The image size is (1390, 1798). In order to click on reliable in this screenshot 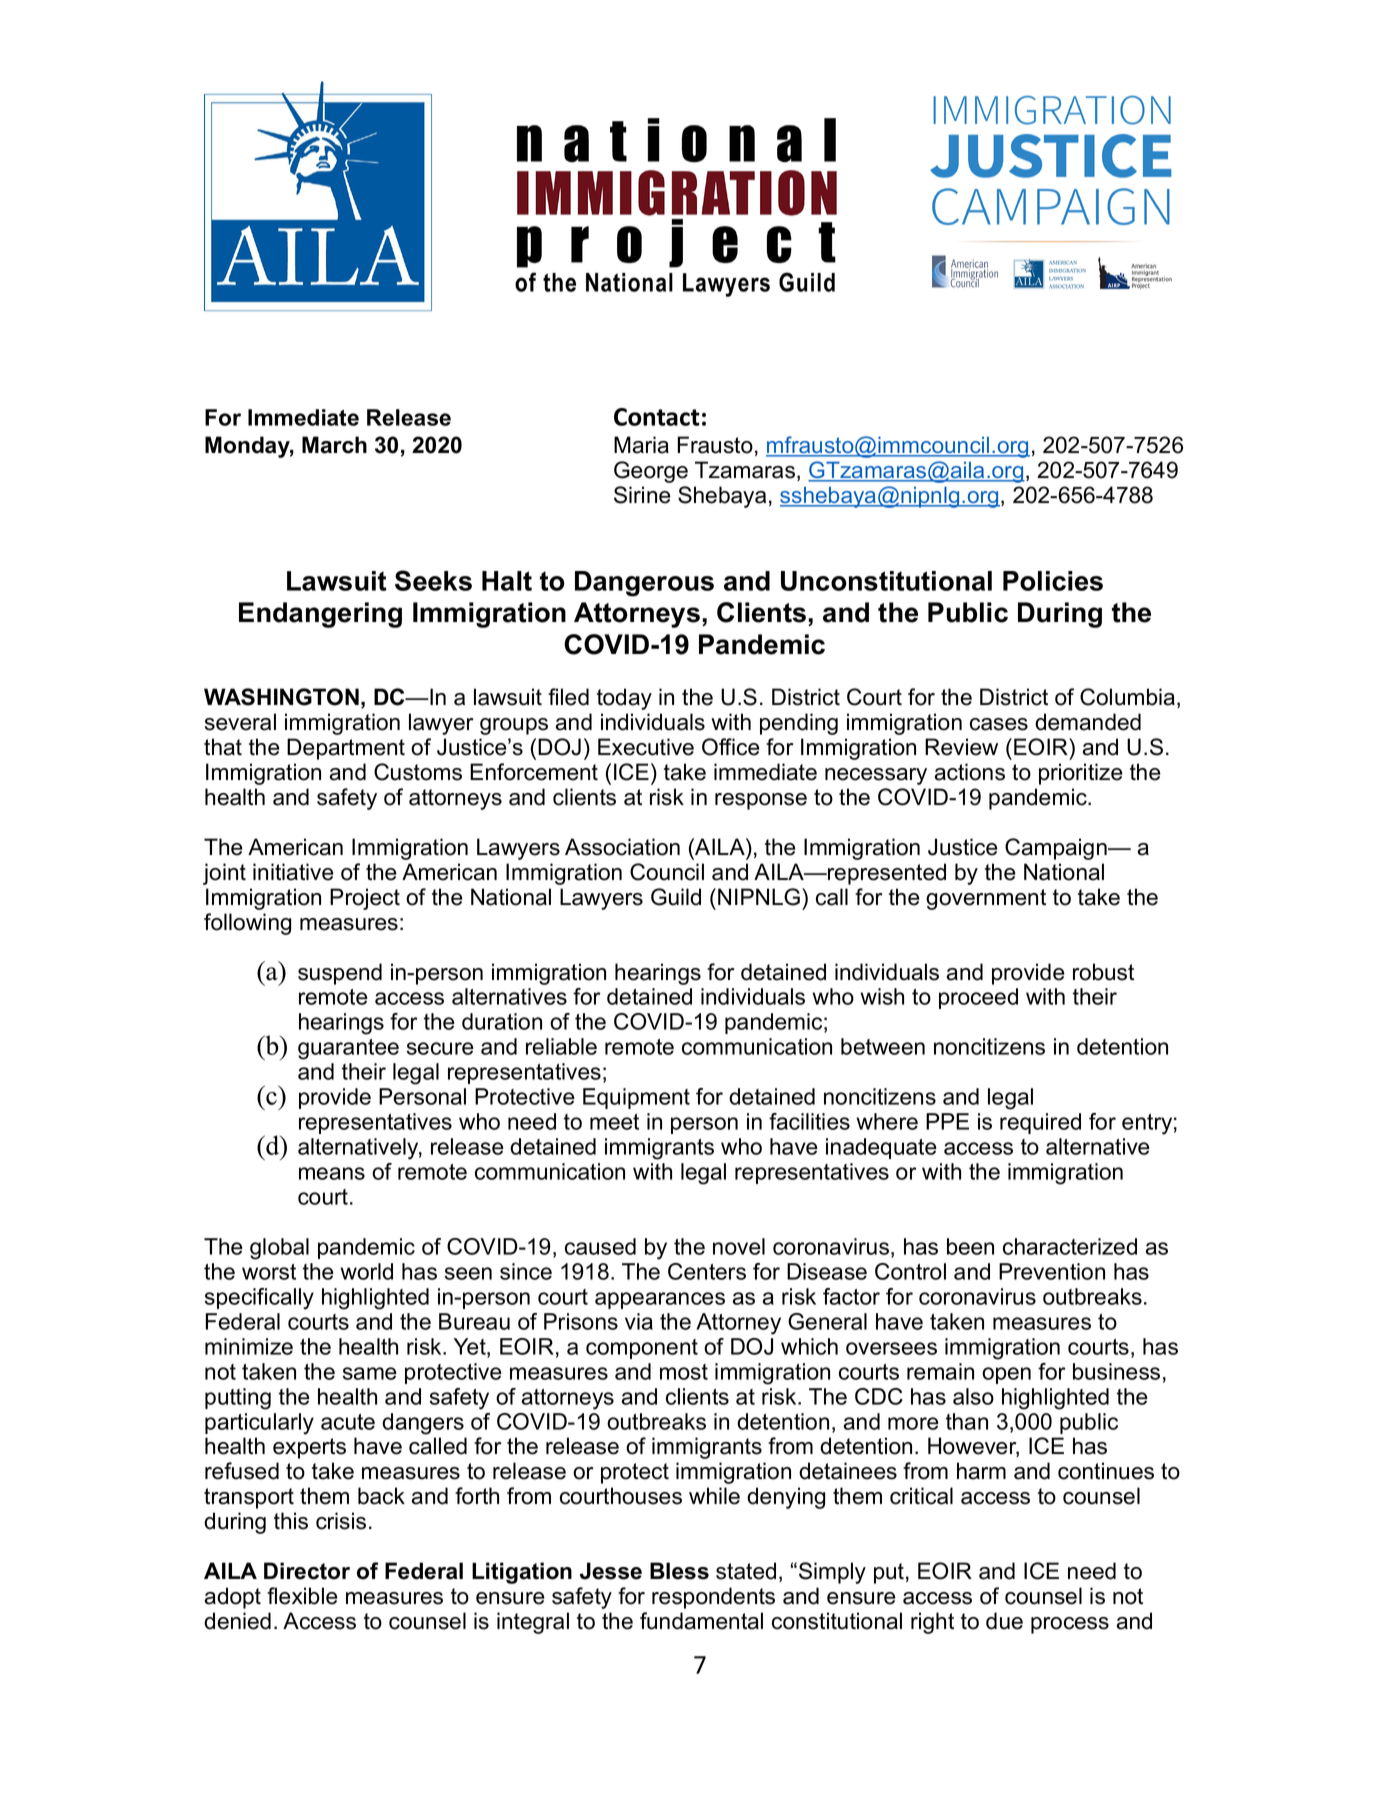, I will do `click(561, 1046)`.
